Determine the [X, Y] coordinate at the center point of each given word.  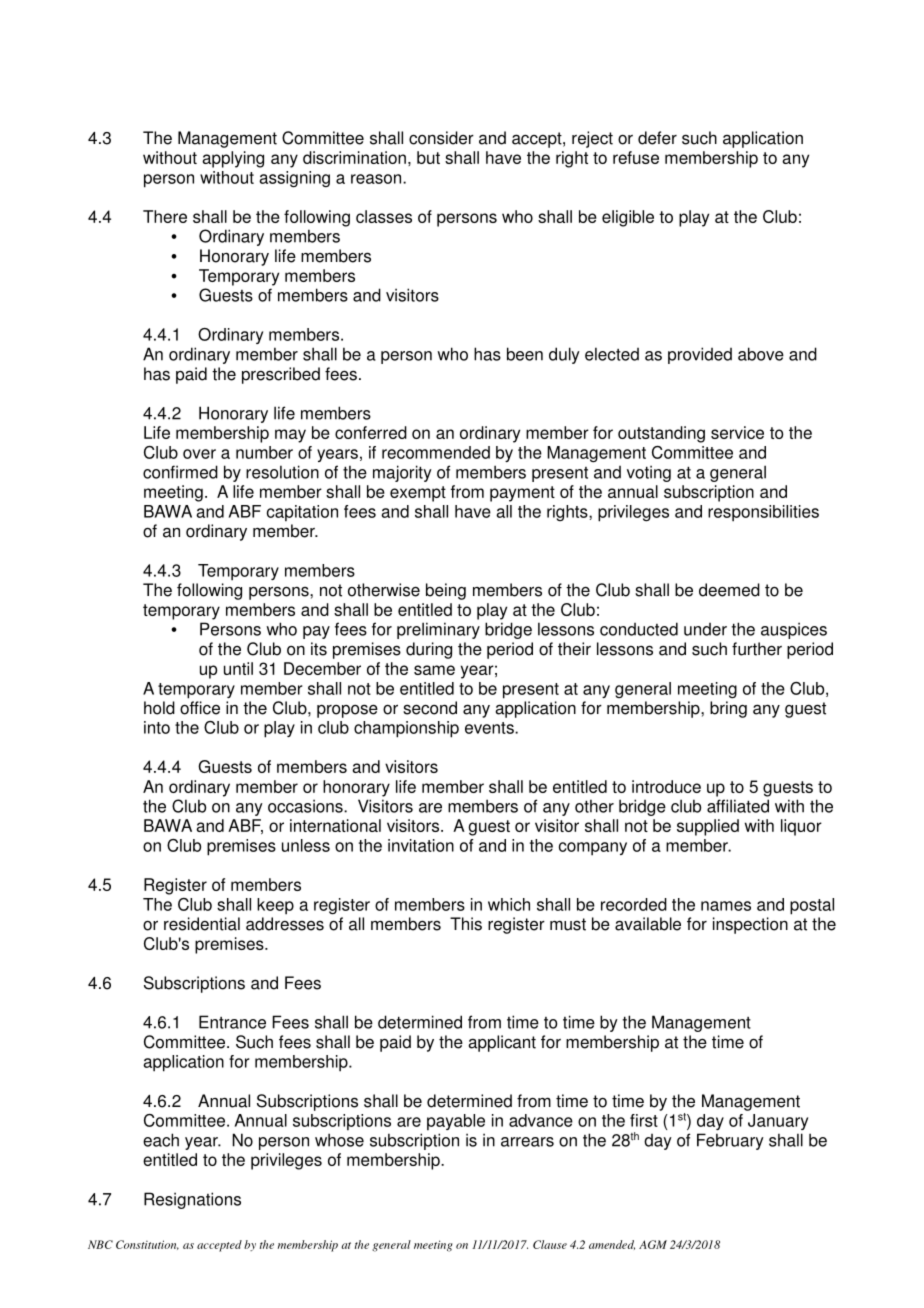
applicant [502, 1043]
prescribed [281, 375]
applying [233, 159]
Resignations [192, 1200]
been [525, 354]
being [446, 591]
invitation [421, 845]
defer [657, 138]
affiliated [738, 806]
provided [700, 355]
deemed [729, 590]
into [157, 727]
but [428, 157]
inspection [750, 925]
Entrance [232, 1022]
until [238, 668]
